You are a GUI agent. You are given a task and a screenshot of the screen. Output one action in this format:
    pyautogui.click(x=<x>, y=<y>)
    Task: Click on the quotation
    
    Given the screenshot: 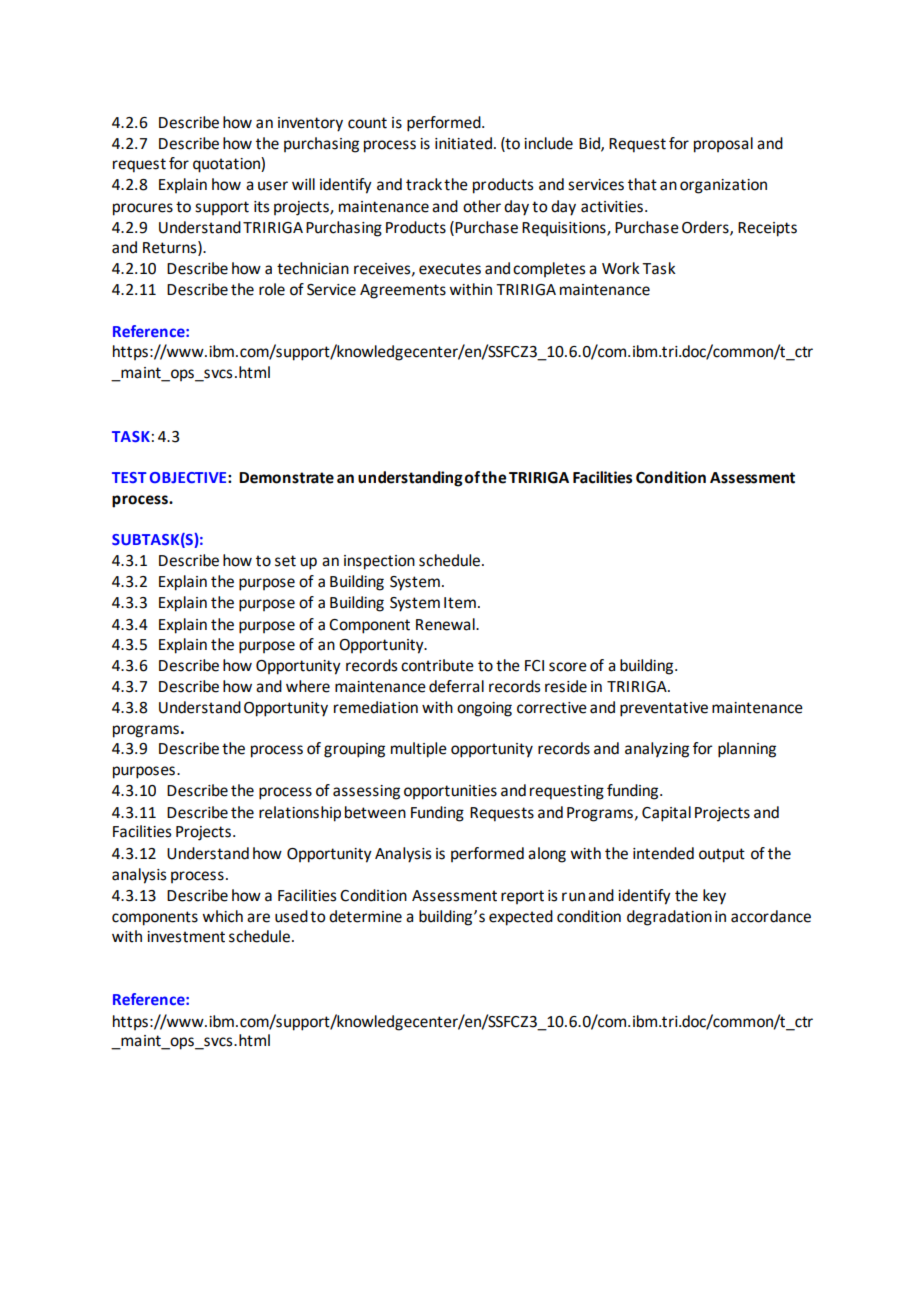 What is the action you would take?
    pyautogui.click(x=227, y=165)
